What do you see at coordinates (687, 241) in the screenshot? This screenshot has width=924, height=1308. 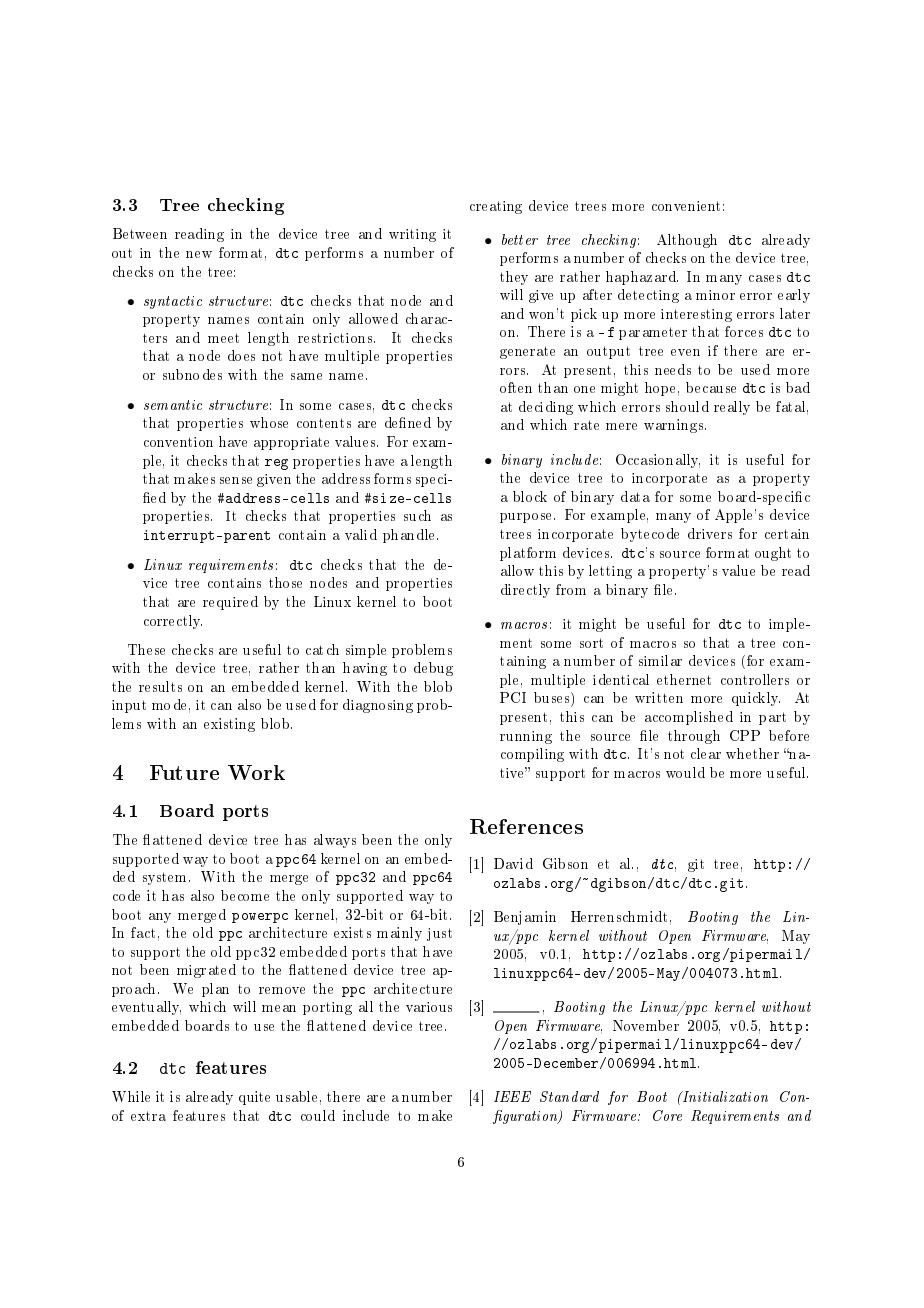 I see `Although` at bounding box center [687, 241].
